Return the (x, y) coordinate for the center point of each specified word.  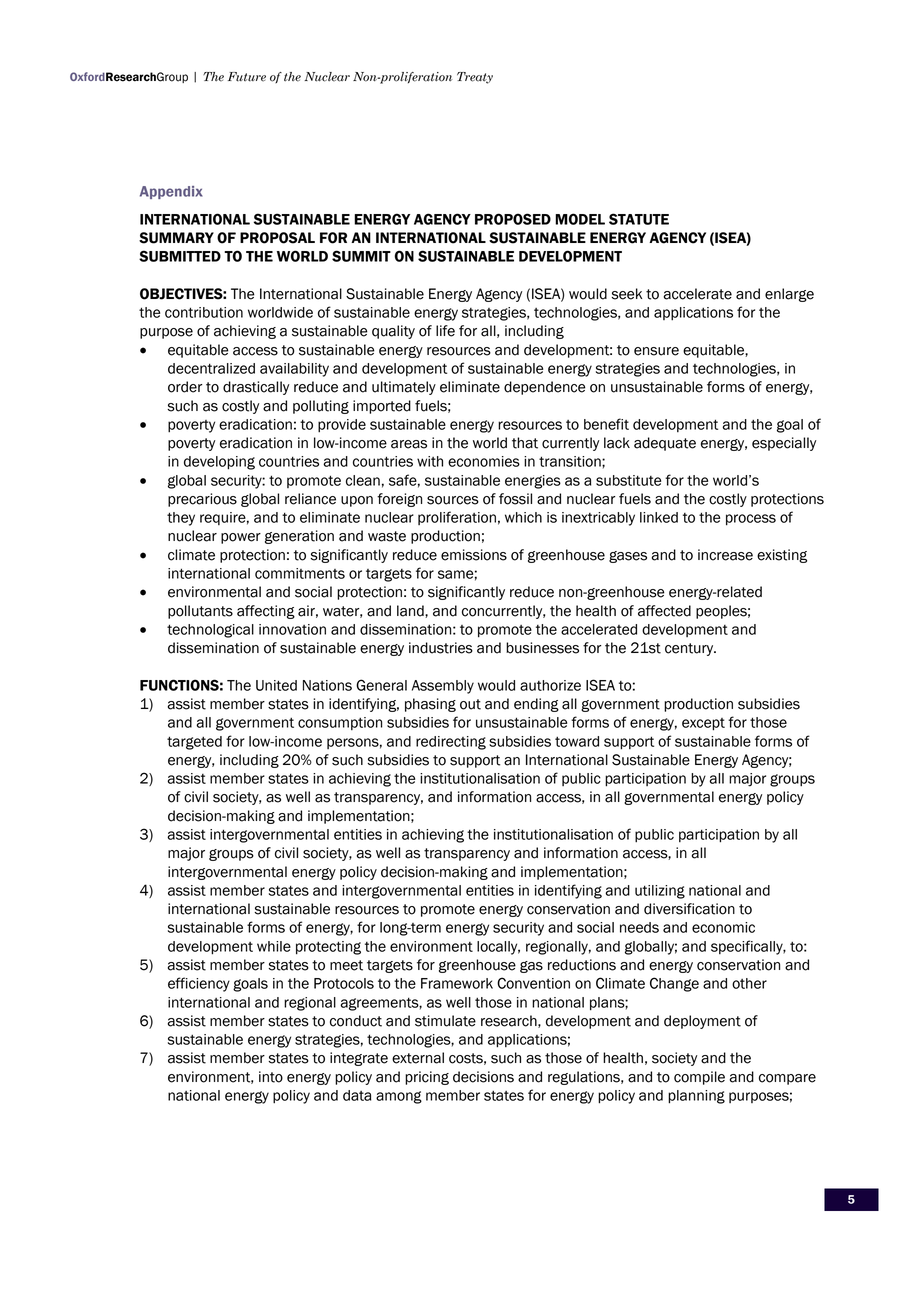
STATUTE (639, 219)
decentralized (211, 368)
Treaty (475, 78)
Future (247, 77)
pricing (427, 1078)
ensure (656, 351)
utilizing (660, 892)
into (271, 1077)
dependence (545, 388)
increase (725, 555)
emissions (474, 555)
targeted (194, 743)
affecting (266, 612)
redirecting (451, 743)
